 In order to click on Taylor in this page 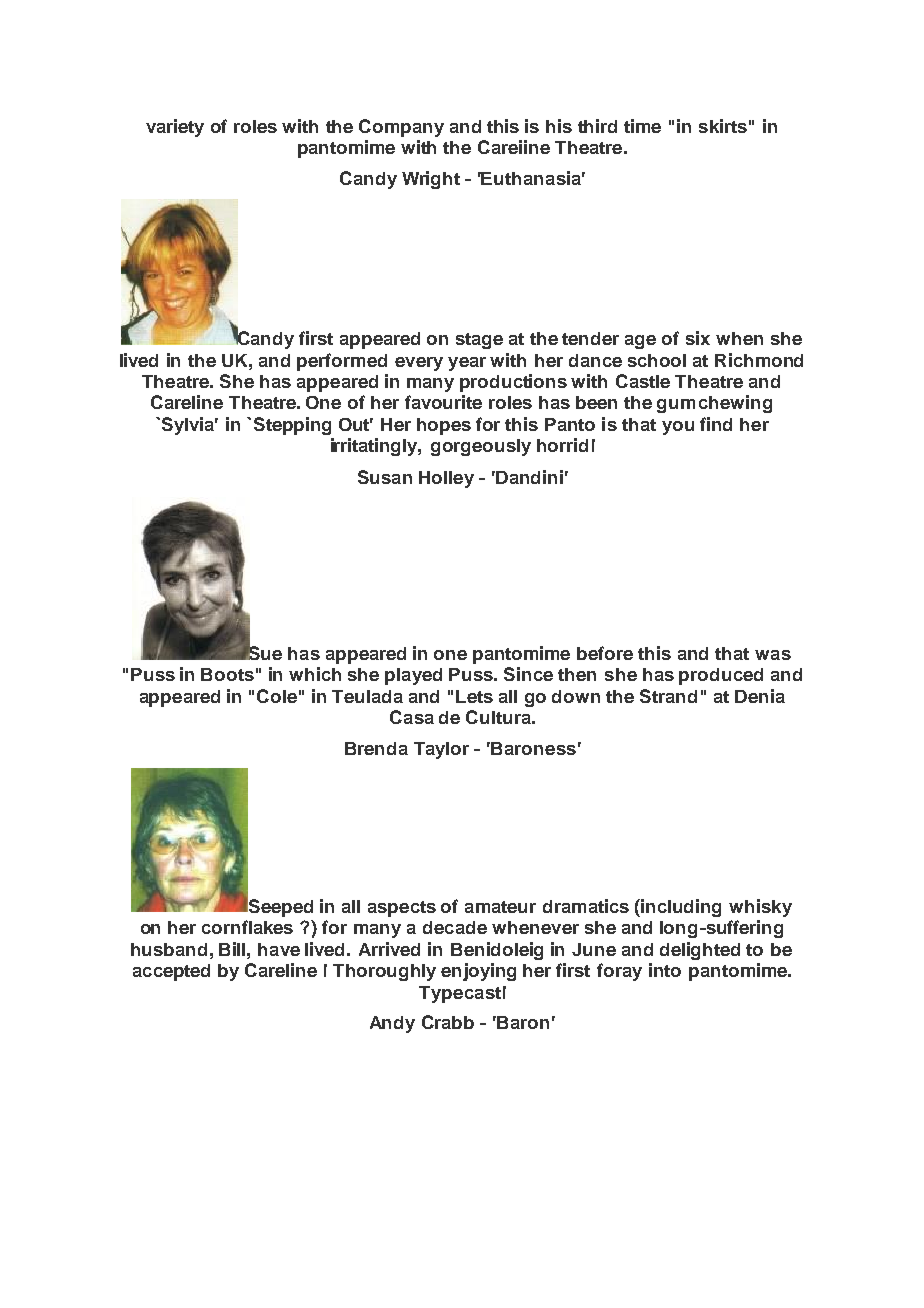, I will do `click(441, 750)`.
